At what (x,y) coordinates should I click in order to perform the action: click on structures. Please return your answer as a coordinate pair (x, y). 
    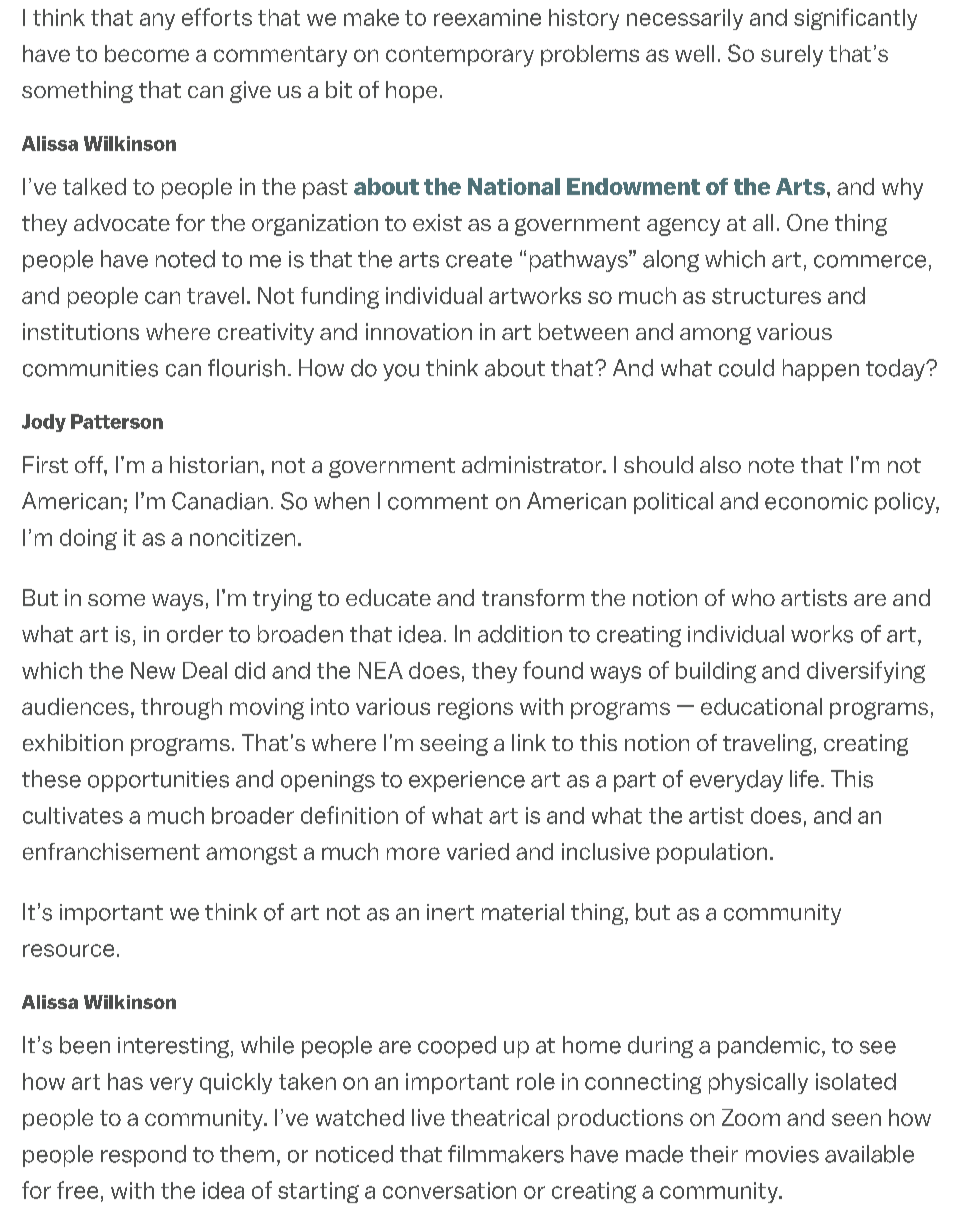
    Looking at the image, I should click on (766, 296).
